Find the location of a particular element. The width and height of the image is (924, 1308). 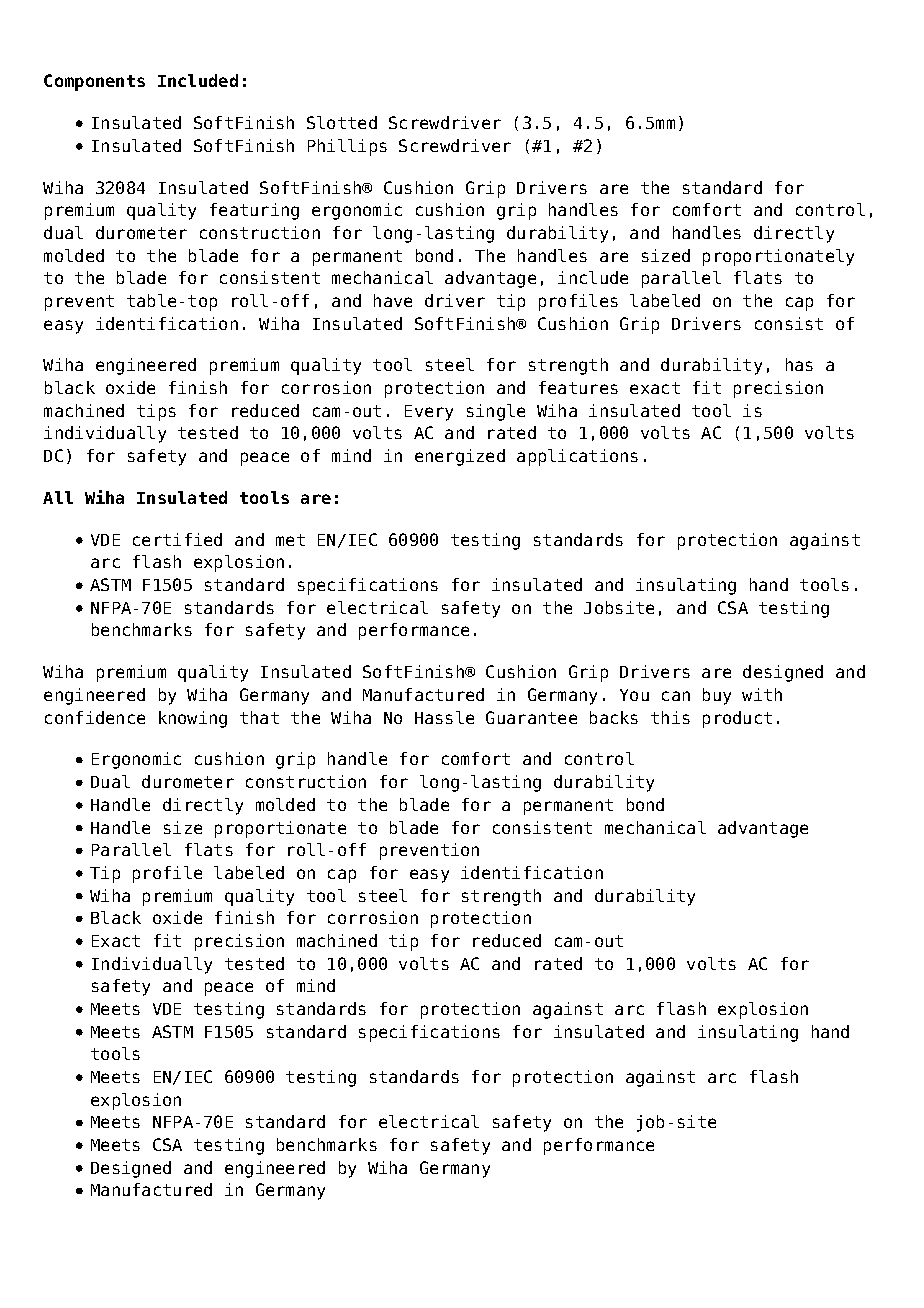

knowing is located at coordinates (193, 719).
